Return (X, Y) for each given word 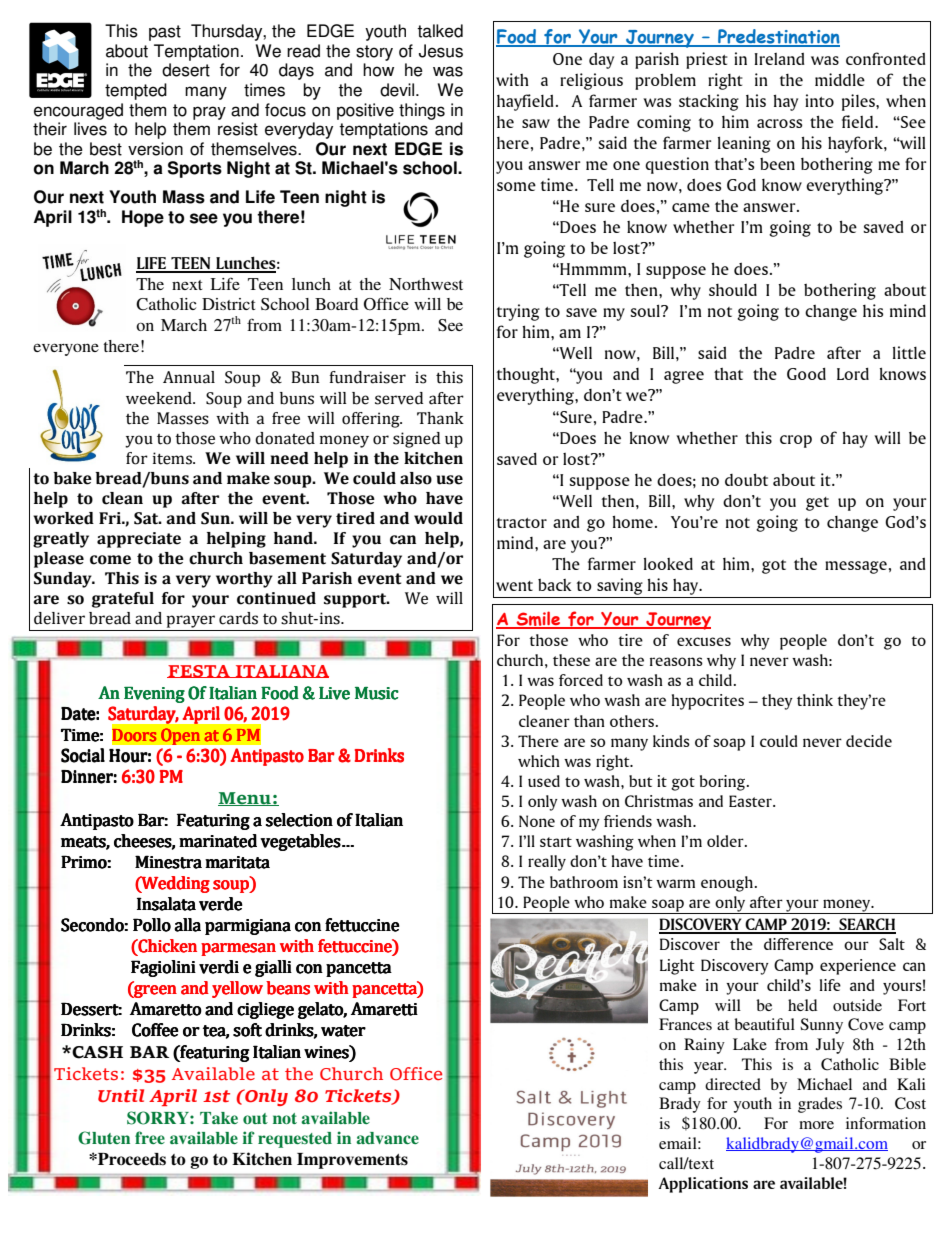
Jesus (441, 51)
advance (387, 1138)
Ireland (779, 59)
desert (186, 70)
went (514, 586)
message (856, 567)
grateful (123, 600)
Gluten (104, 1138)
